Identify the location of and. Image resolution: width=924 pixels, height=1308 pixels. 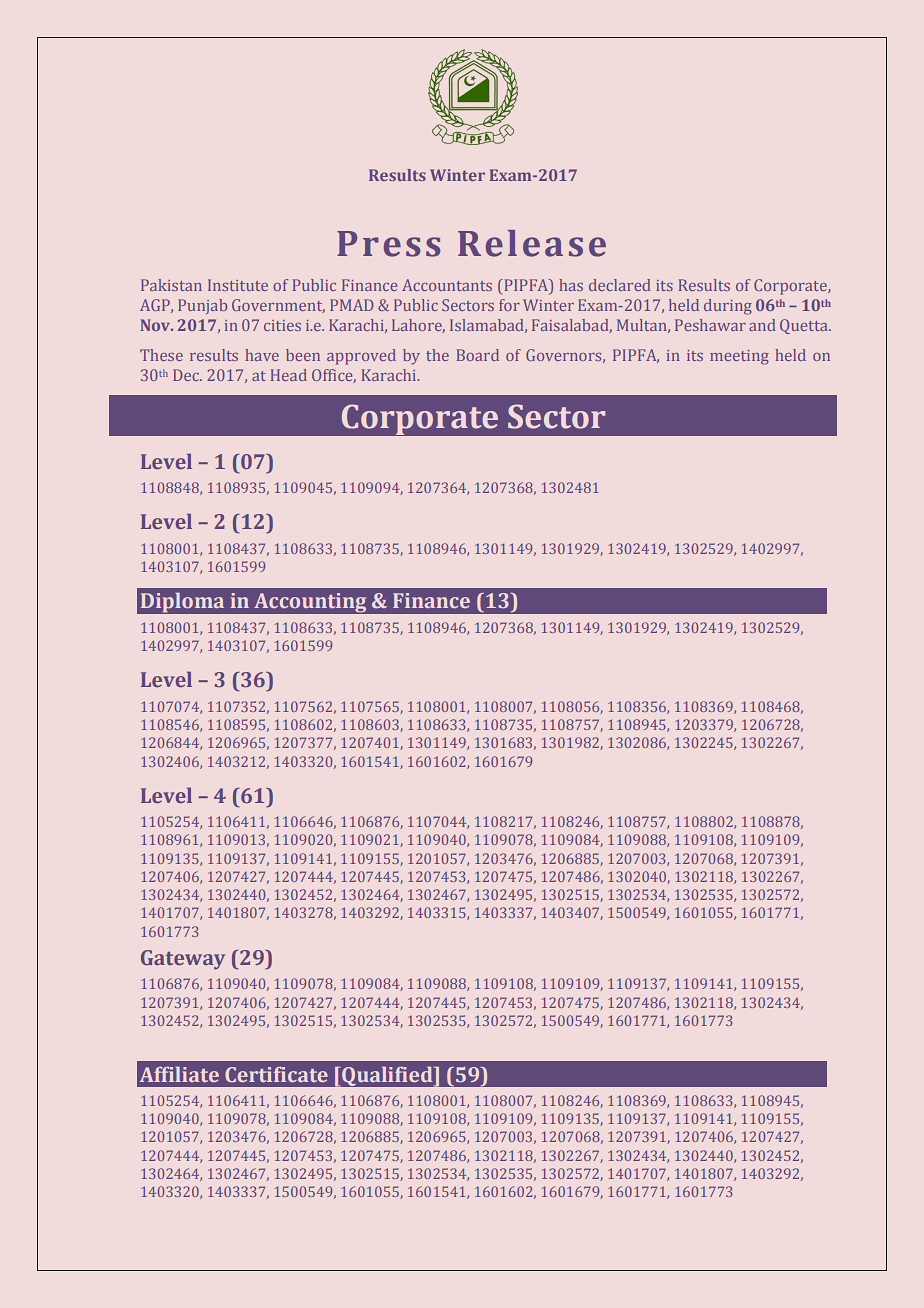
(762, 325).
